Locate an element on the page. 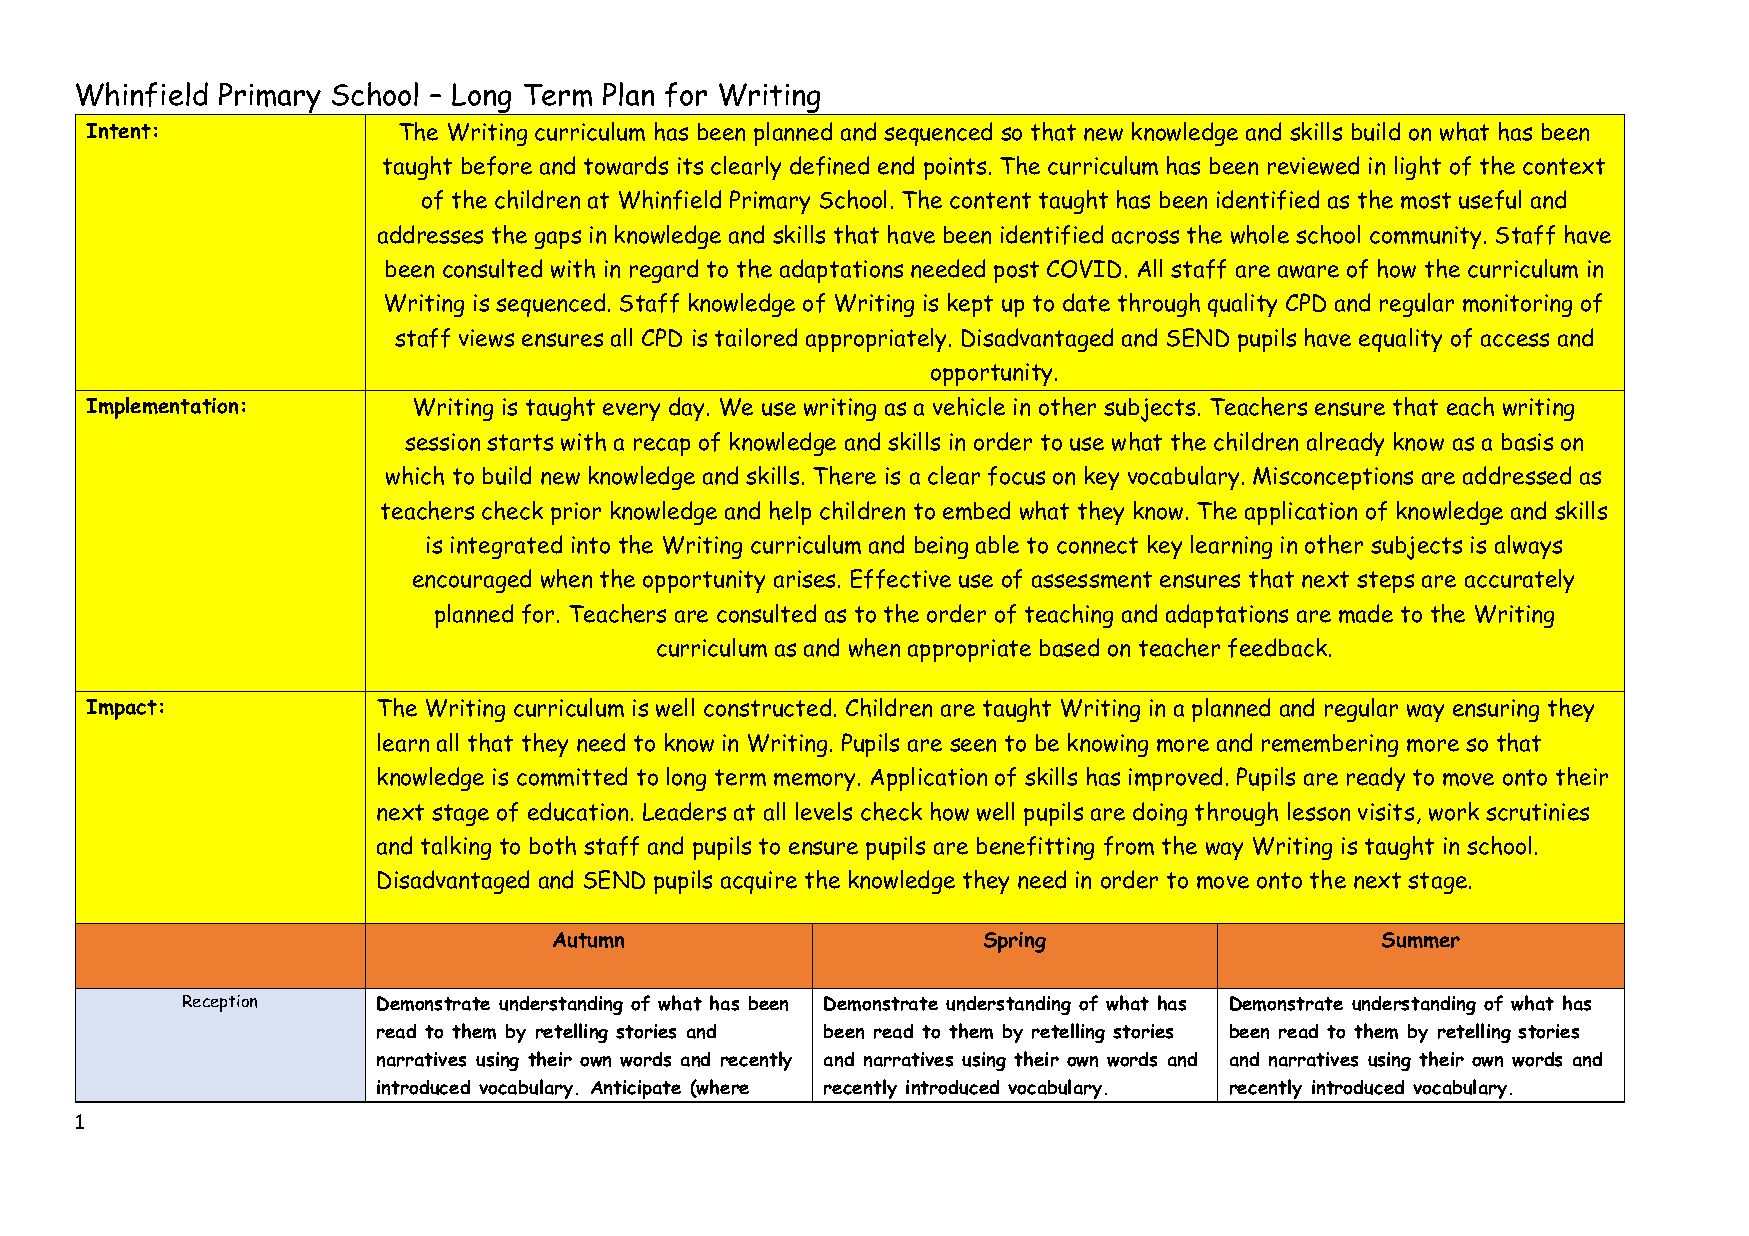 The image size is (1749, 1236). Anticipate is located at coordinates (636, 1091).
